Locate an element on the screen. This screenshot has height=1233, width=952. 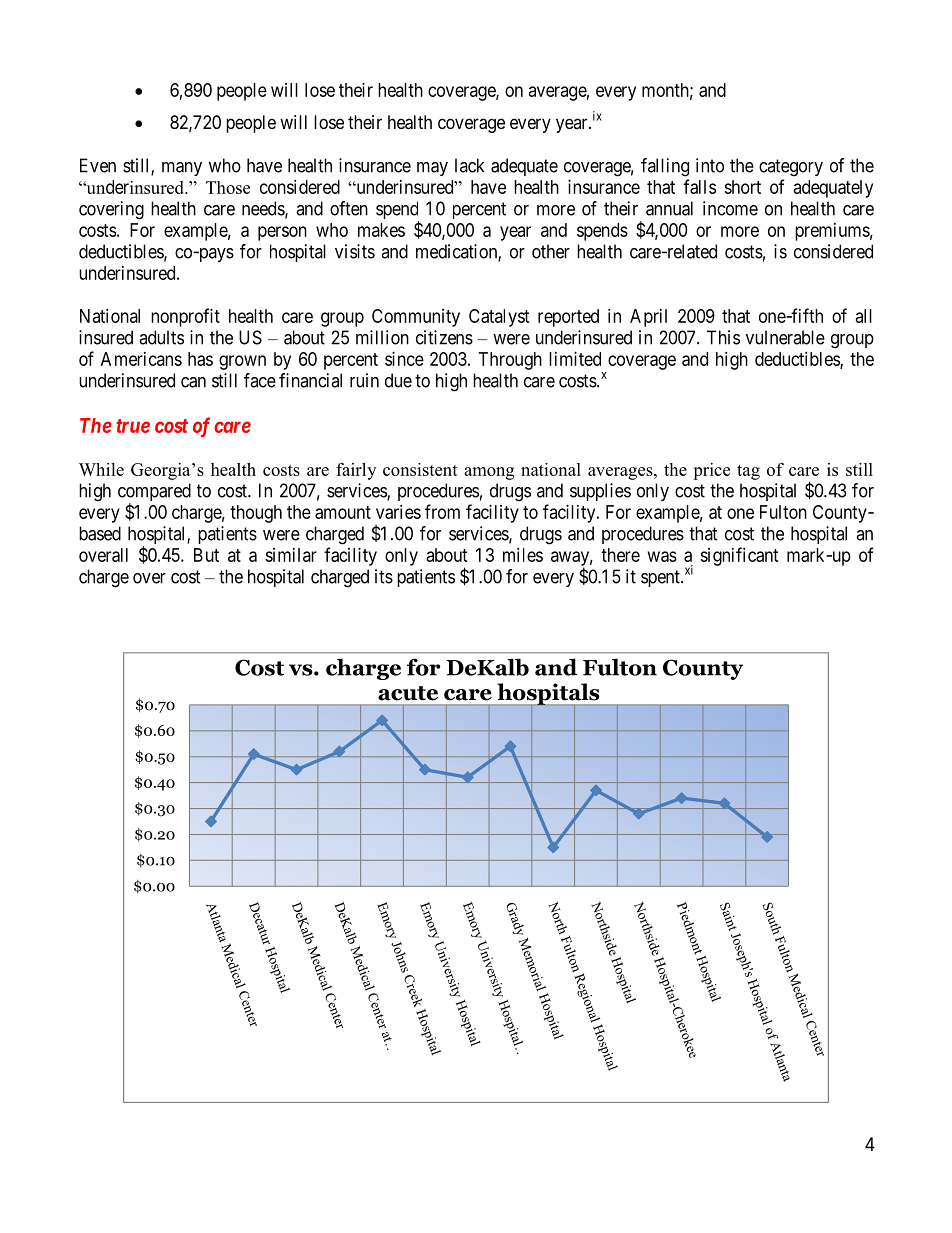
acute is located at coordinates (408, 693).
